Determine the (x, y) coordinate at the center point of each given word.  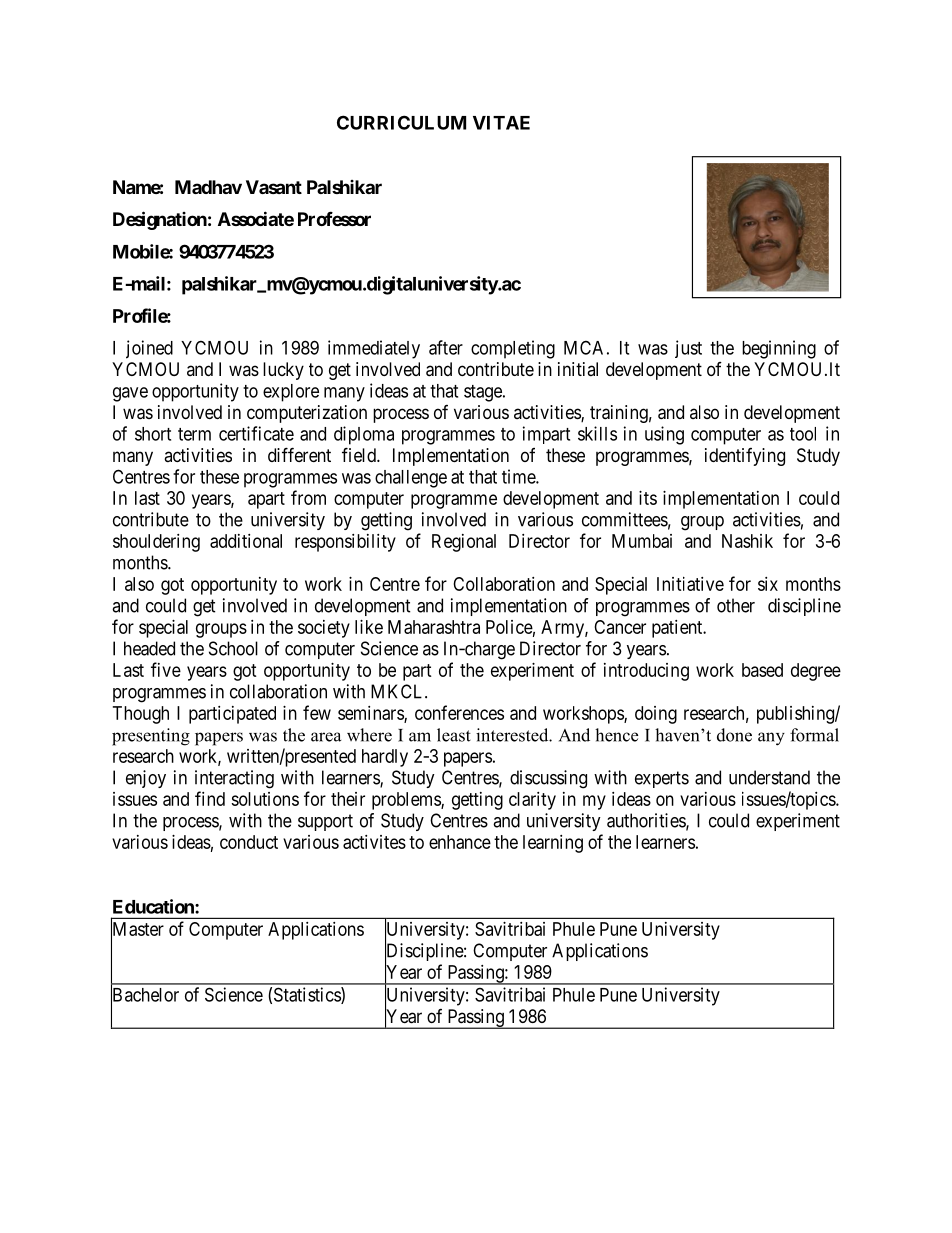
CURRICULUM (401, 122)
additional (246, 541)
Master (137, 929)
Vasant (274, 187)
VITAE (501, 123)
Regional (464, 543)
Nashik (747, 541)
